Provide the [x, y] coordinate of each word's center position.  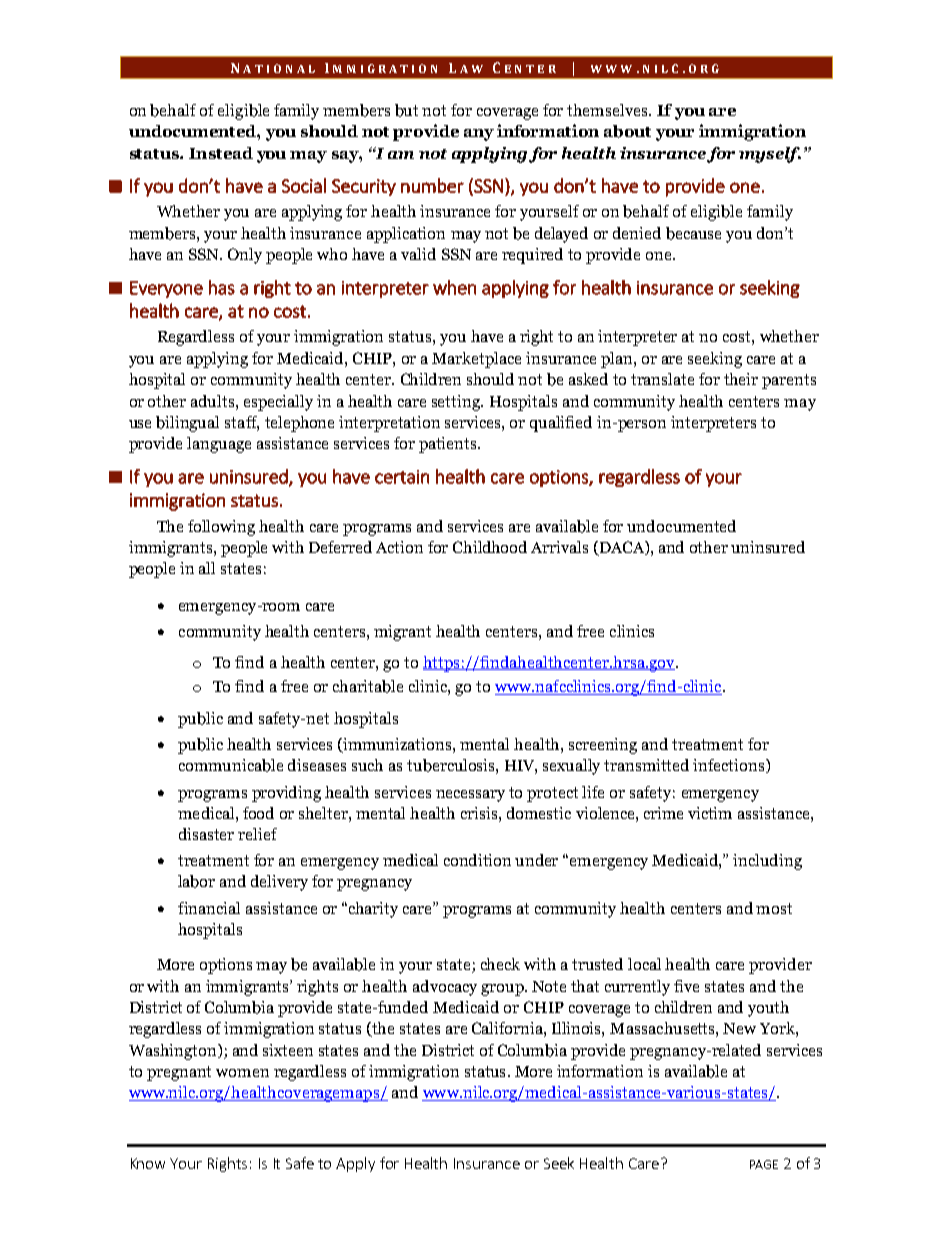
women [242, 1073]
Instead [221, 153]
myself [770, 155]
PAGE [764, 1164]
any [479, 135]
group [503, 990]
